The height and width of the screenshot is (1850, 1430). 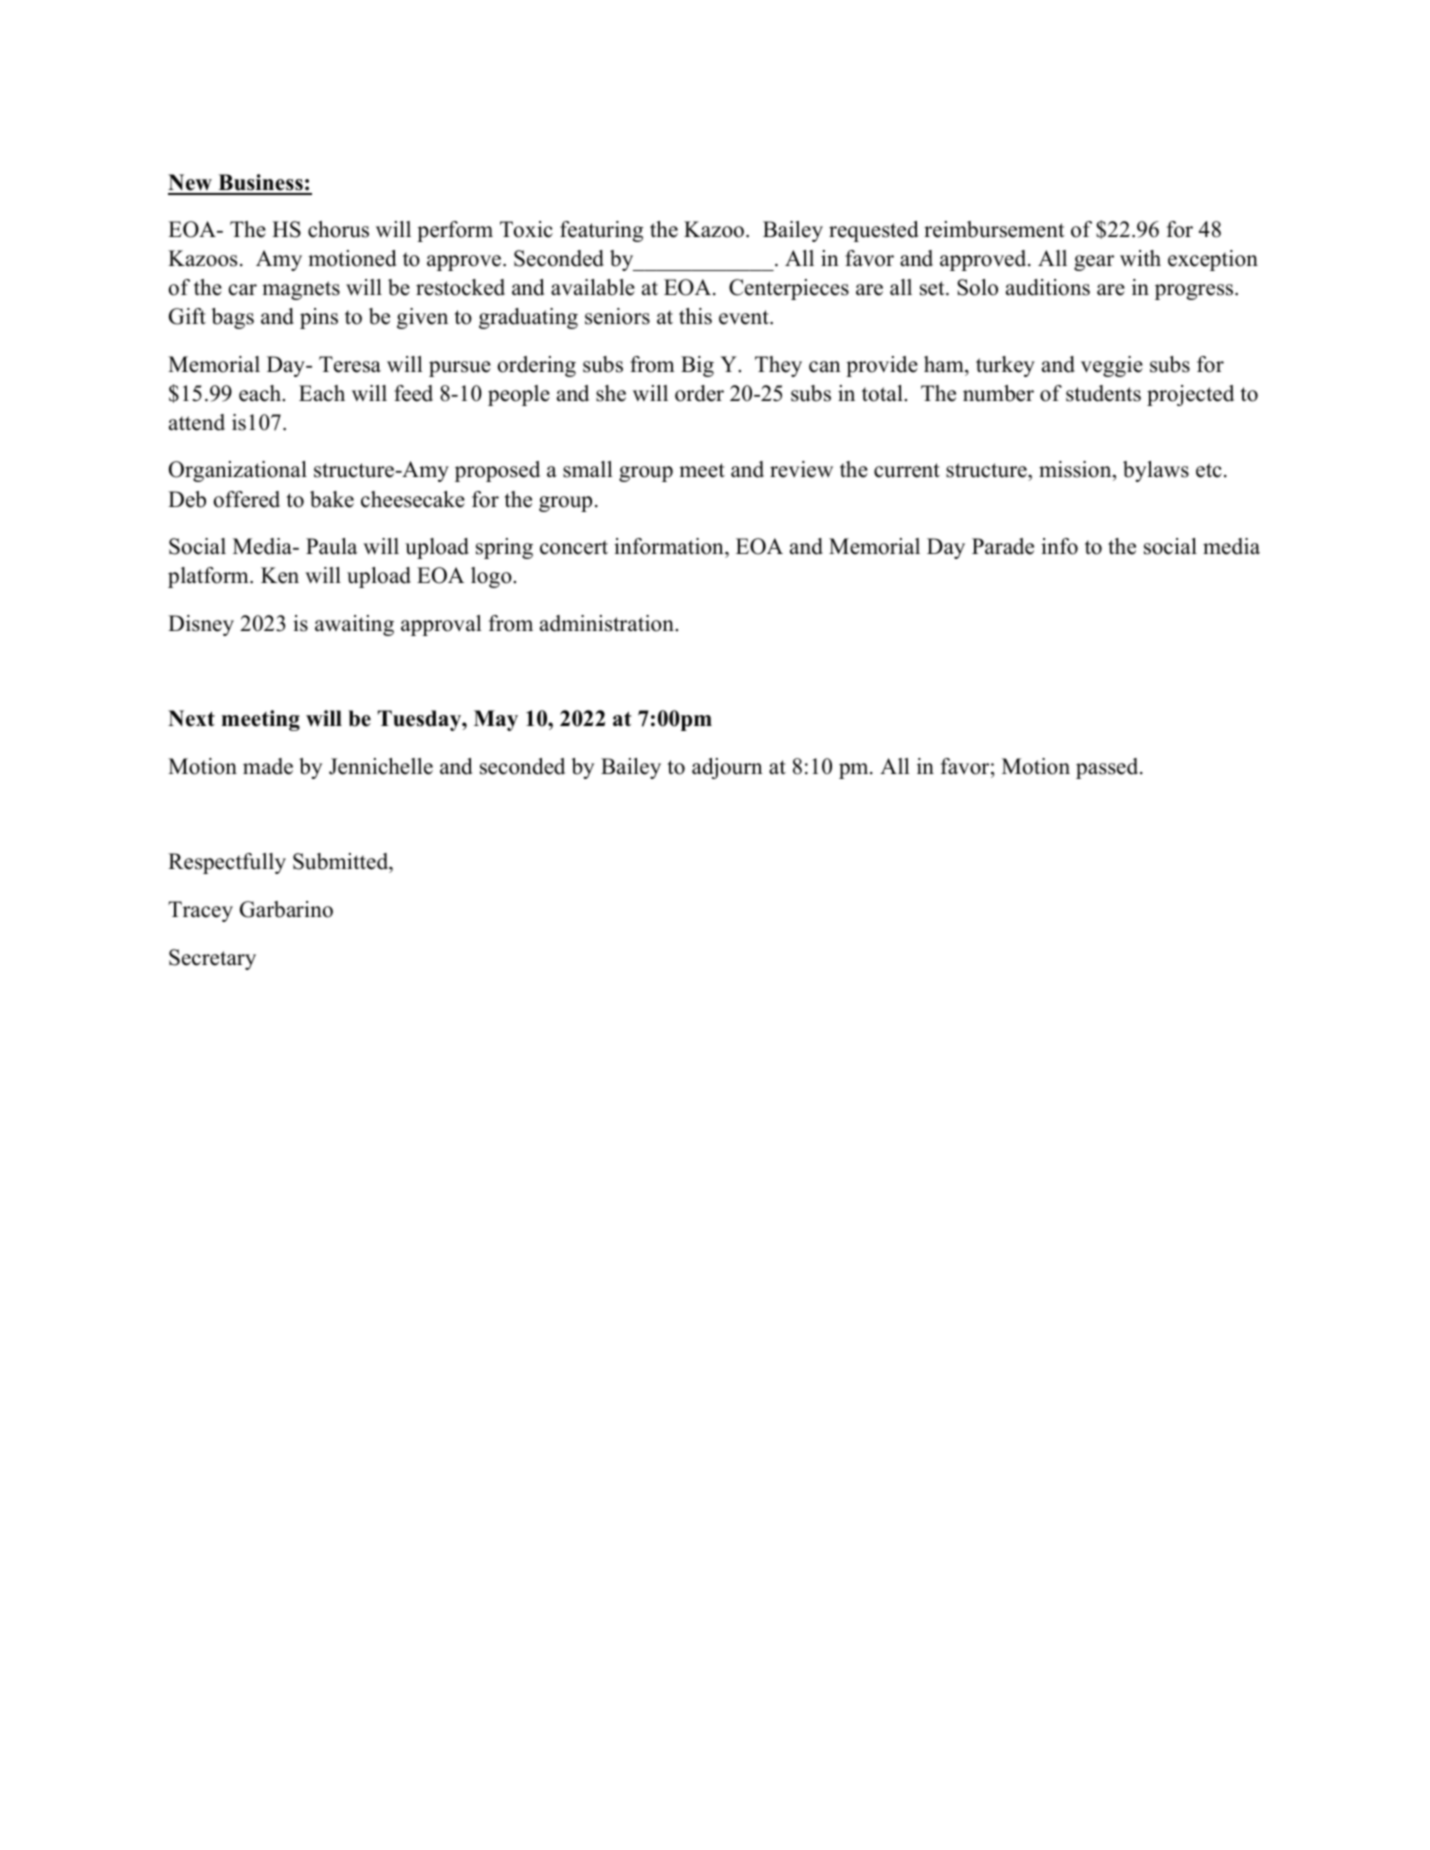 What do you see at coordinates (1003, 546) in the screenshot?
I see `Parade` at bounding box center [1003, 546].
